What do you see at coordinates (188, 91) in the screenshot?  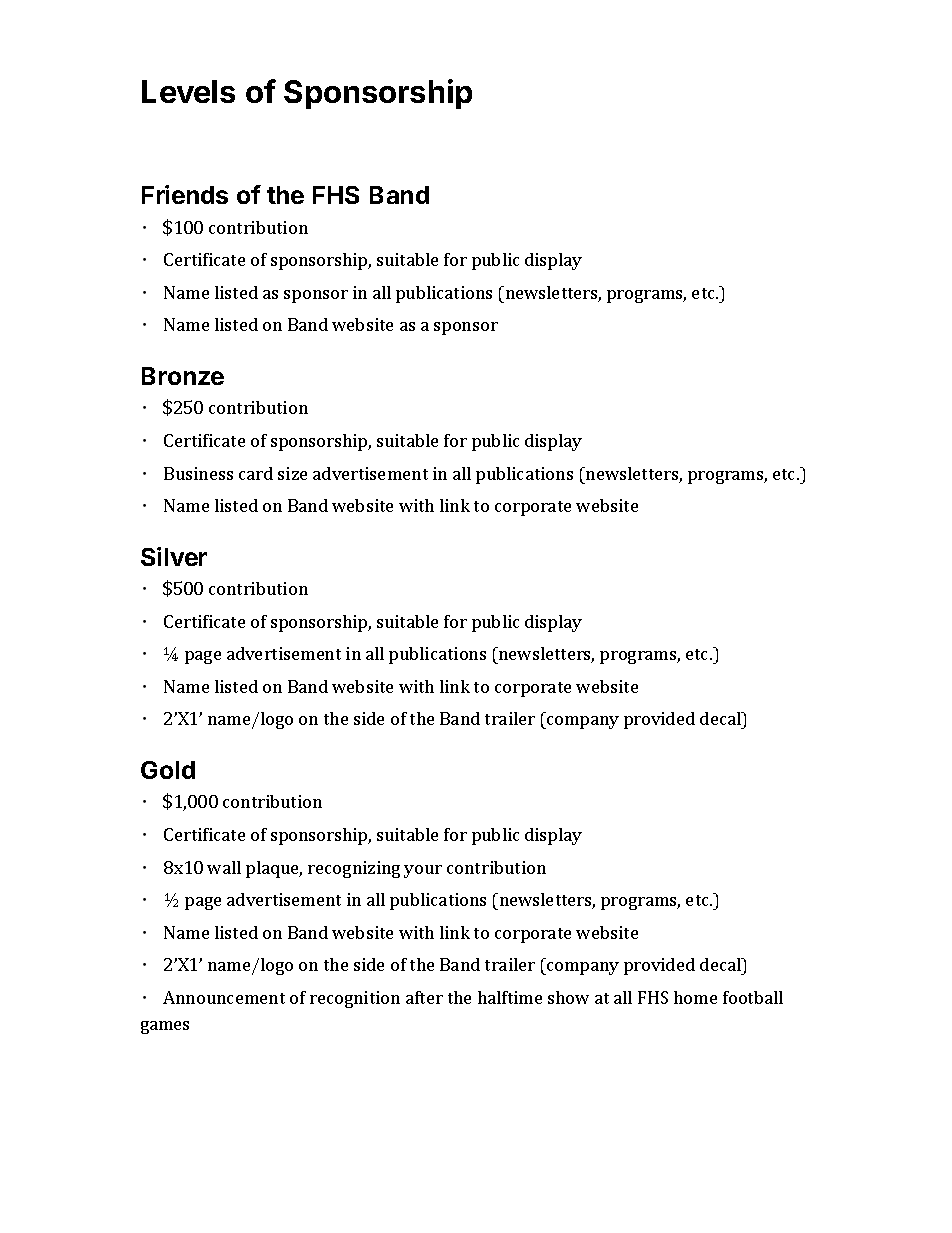 I see `Levels` at bounding box center [188, 91].
